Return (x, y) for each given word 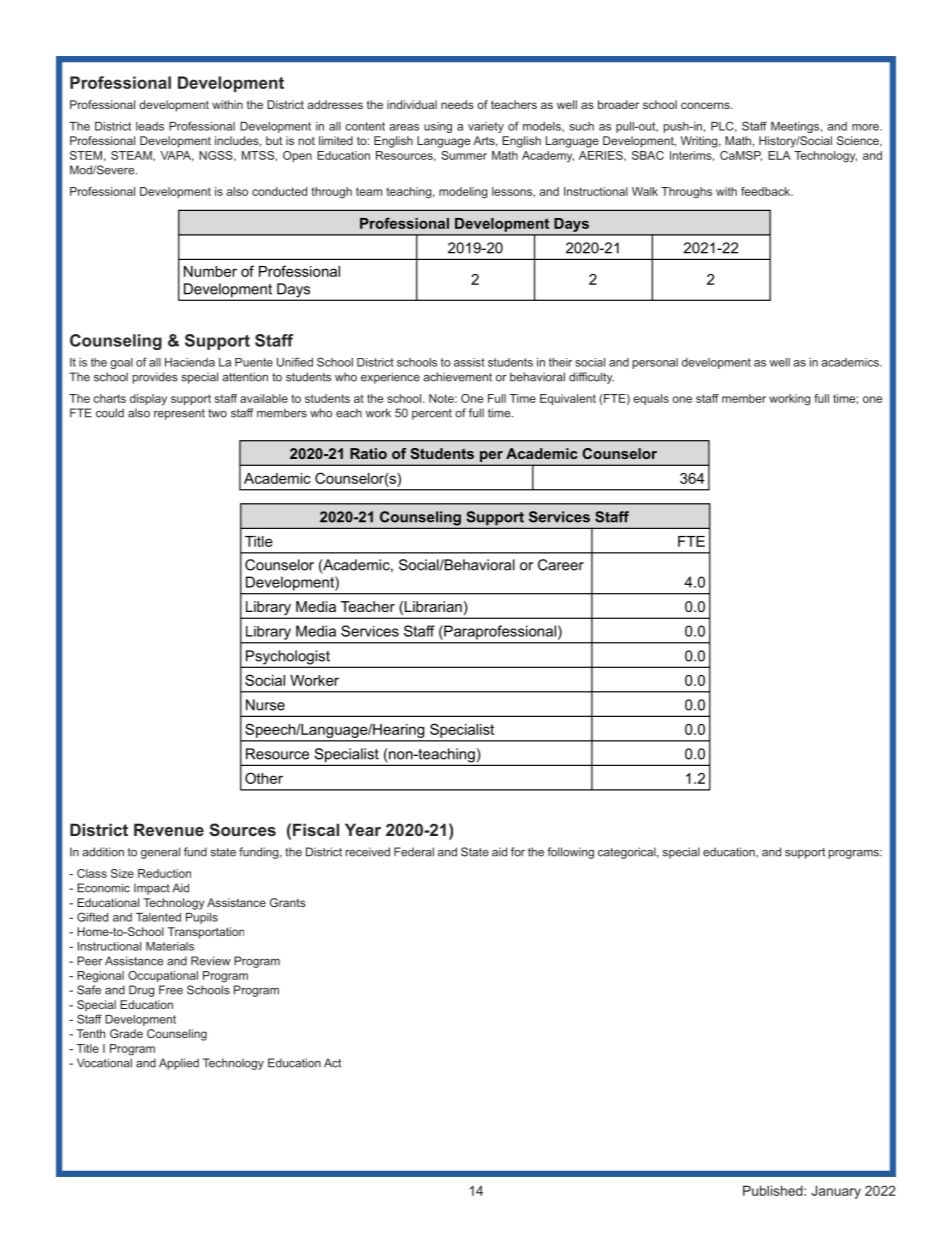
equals (651, 399)
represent (179, 414)
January (836, 1192)
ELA (779, 155)
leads (150, 126)
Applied (179, 1064)
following (570, 853)
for (518, 852)
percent (432, 414)
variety (486, 127)
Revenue (169, 829)
